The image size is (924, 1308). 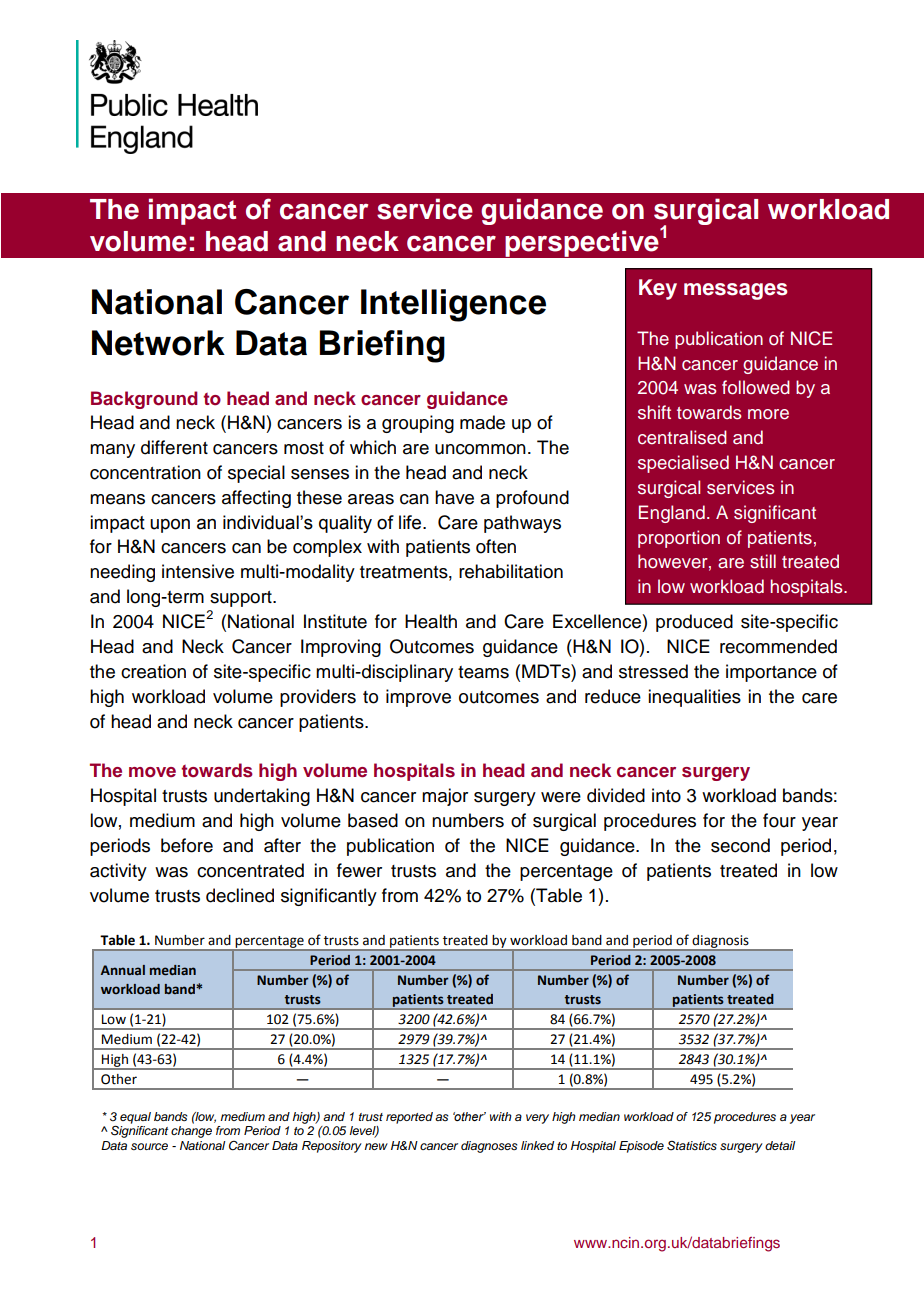 What do you see at coordinates (158, 343) in the screenshot?
I see `Network` at bounding box center [158, 343].
